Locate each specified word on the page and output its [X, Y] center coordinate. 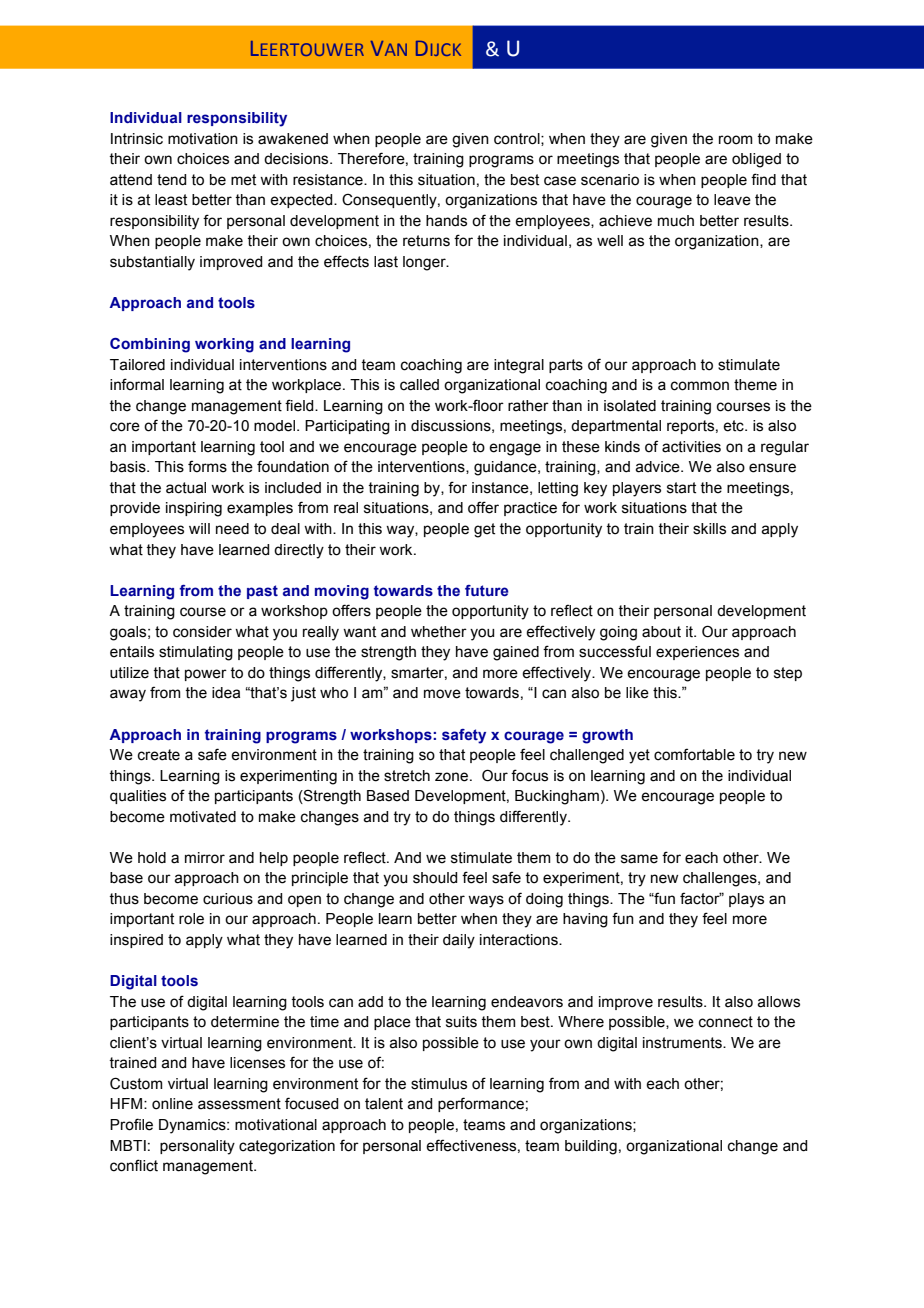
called [419, 385]
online [172, 1104]
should [435, 878]
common [700, 386]
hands [446, 221]
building [591, 1147]
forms [207, 466]
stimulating [196, 653]
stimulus [439, 1084]
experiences [697, 653]
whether [439, 632]
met [243, 180]
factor [701, 898]
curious [228, 899]
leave [732, 200]
